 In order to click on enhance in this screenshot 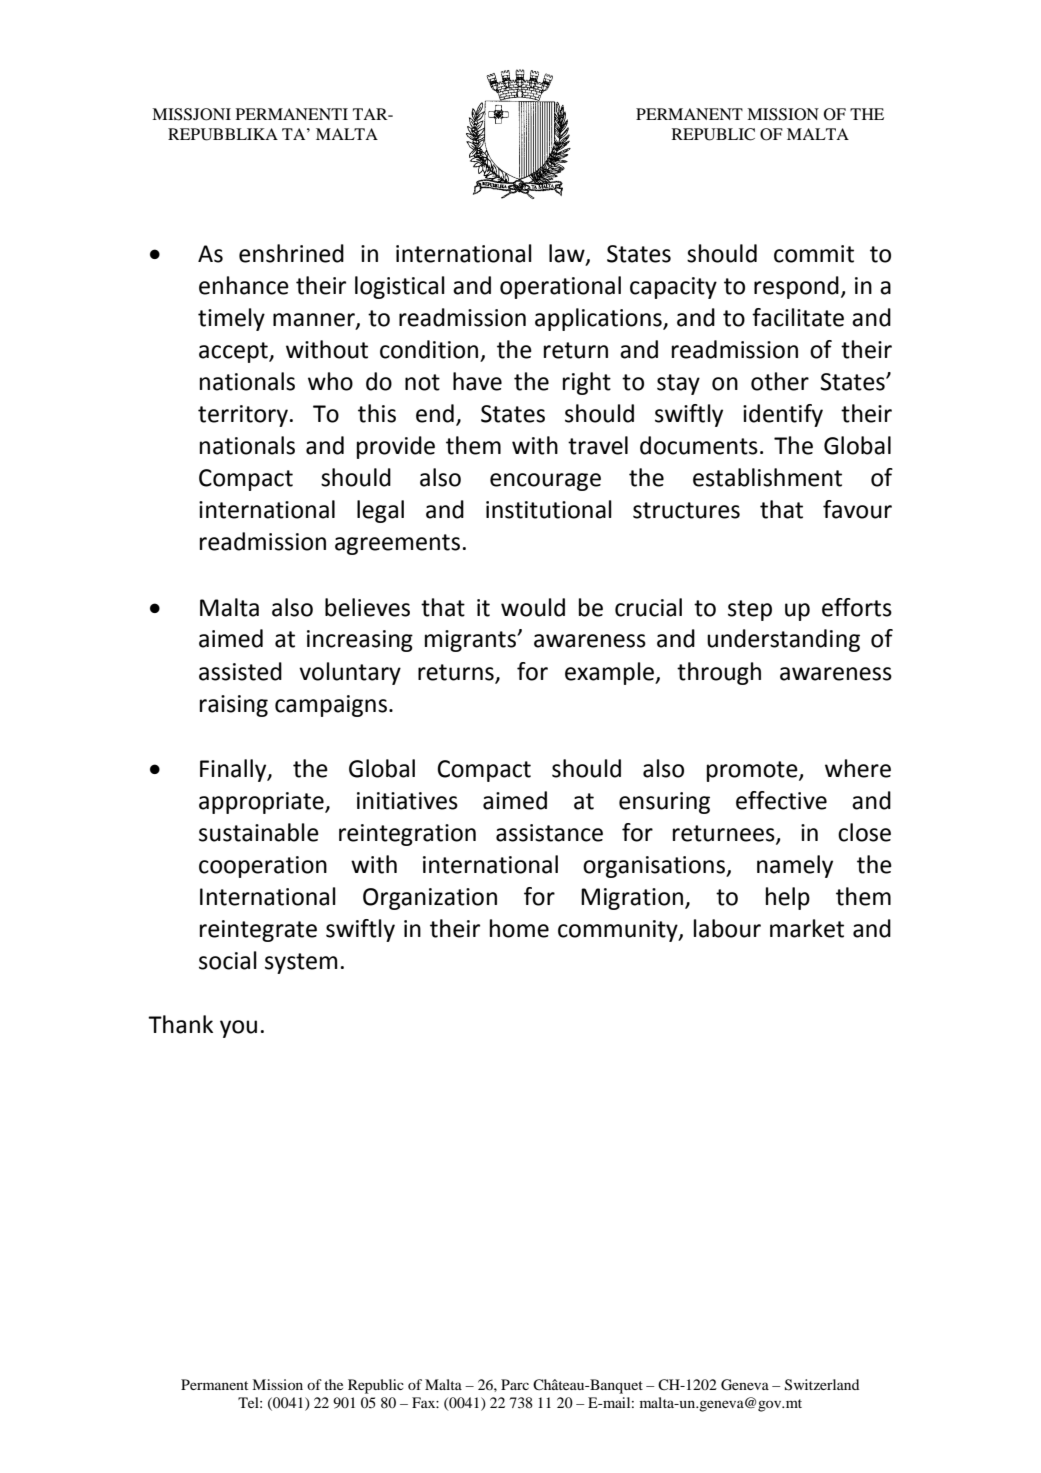, I will do `click(244, 285)`.
